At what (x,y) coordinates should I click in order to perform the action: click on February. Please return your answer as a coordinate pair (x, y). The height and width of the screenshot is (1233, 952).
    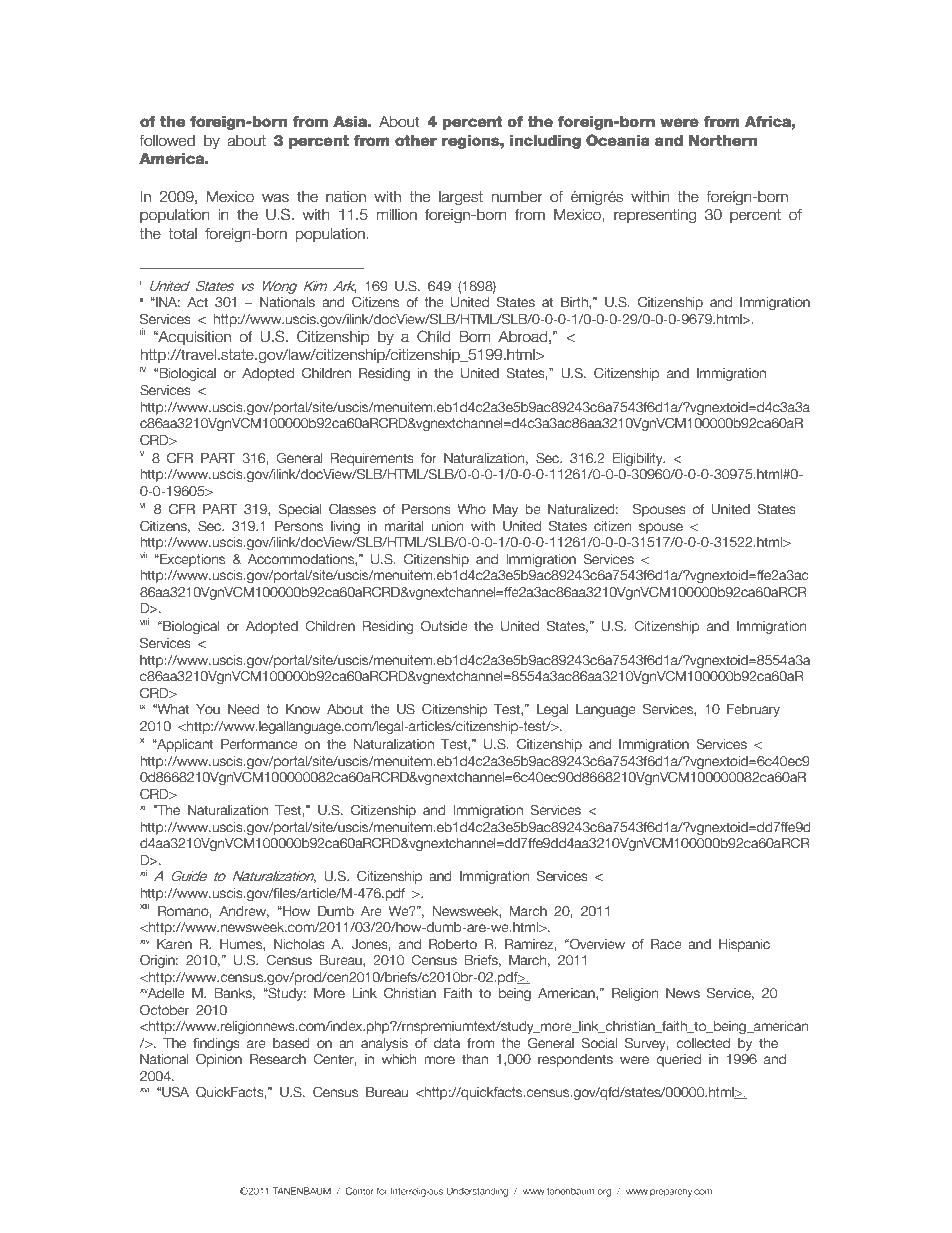
    Looking at the image, I should click on (753, 710).
